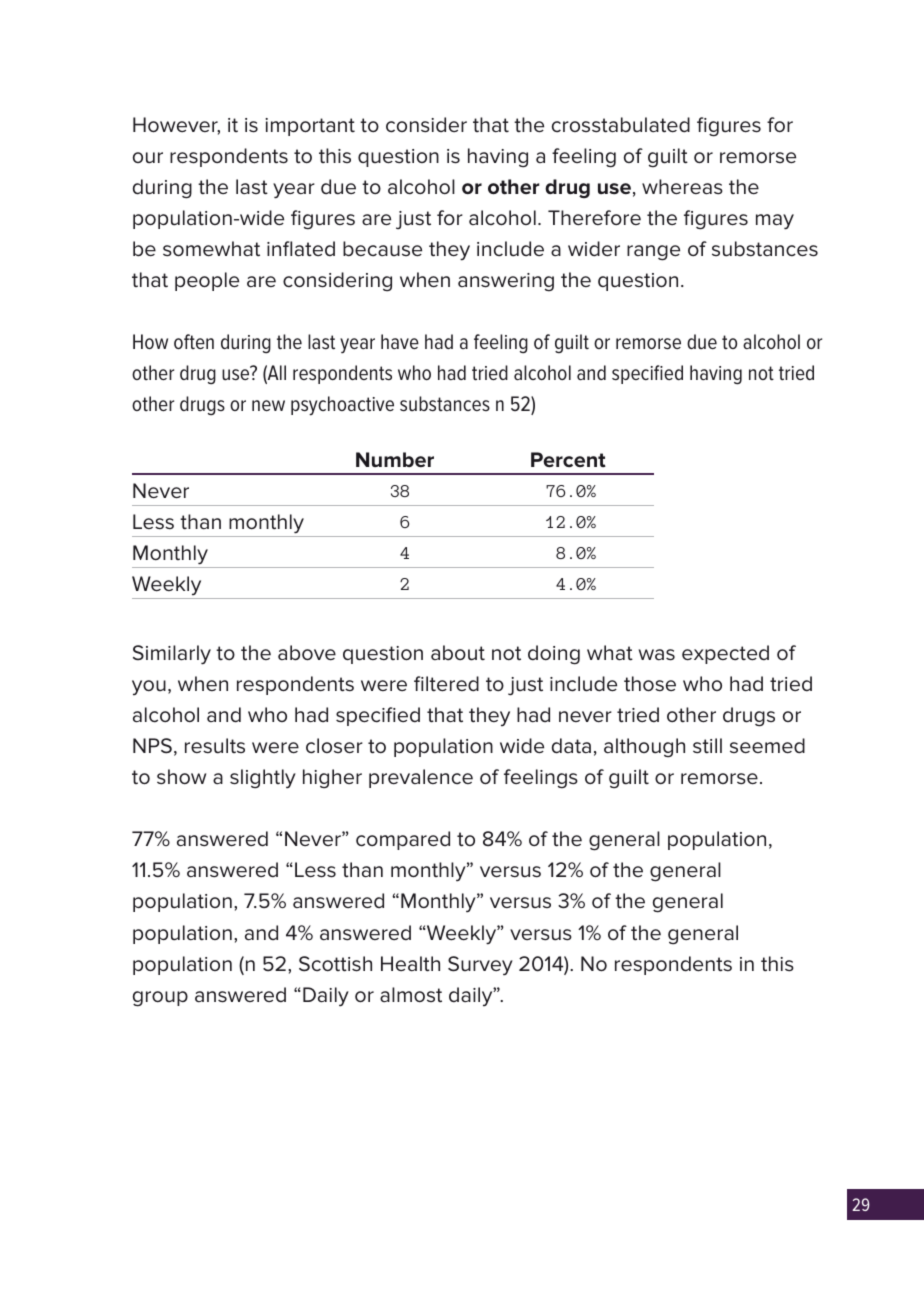  What do you see at coordinates (421, 778) in the screenshot?
I see `prevalence` at bounding box center [421, 778].
